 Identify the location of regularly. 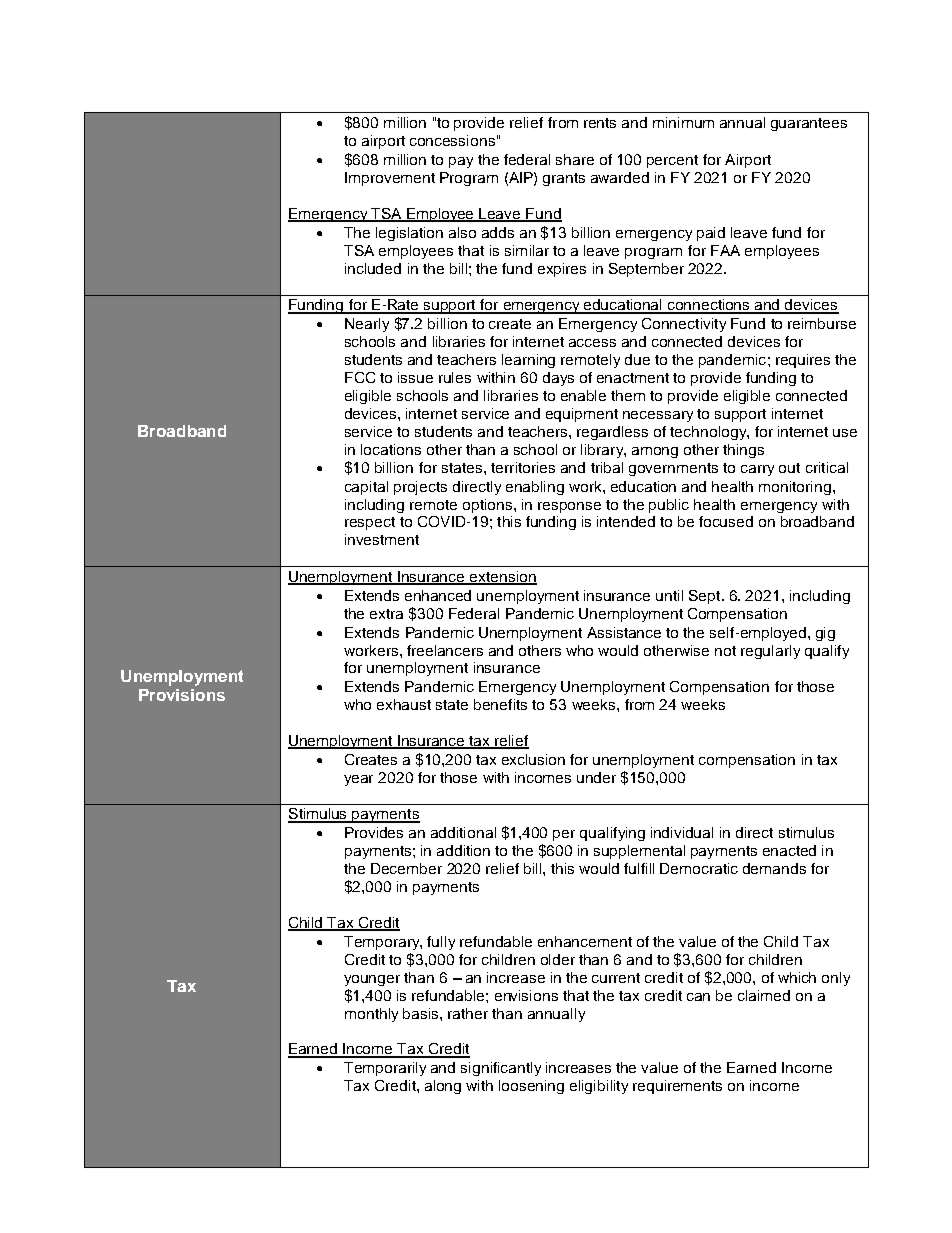
(770, 652).
